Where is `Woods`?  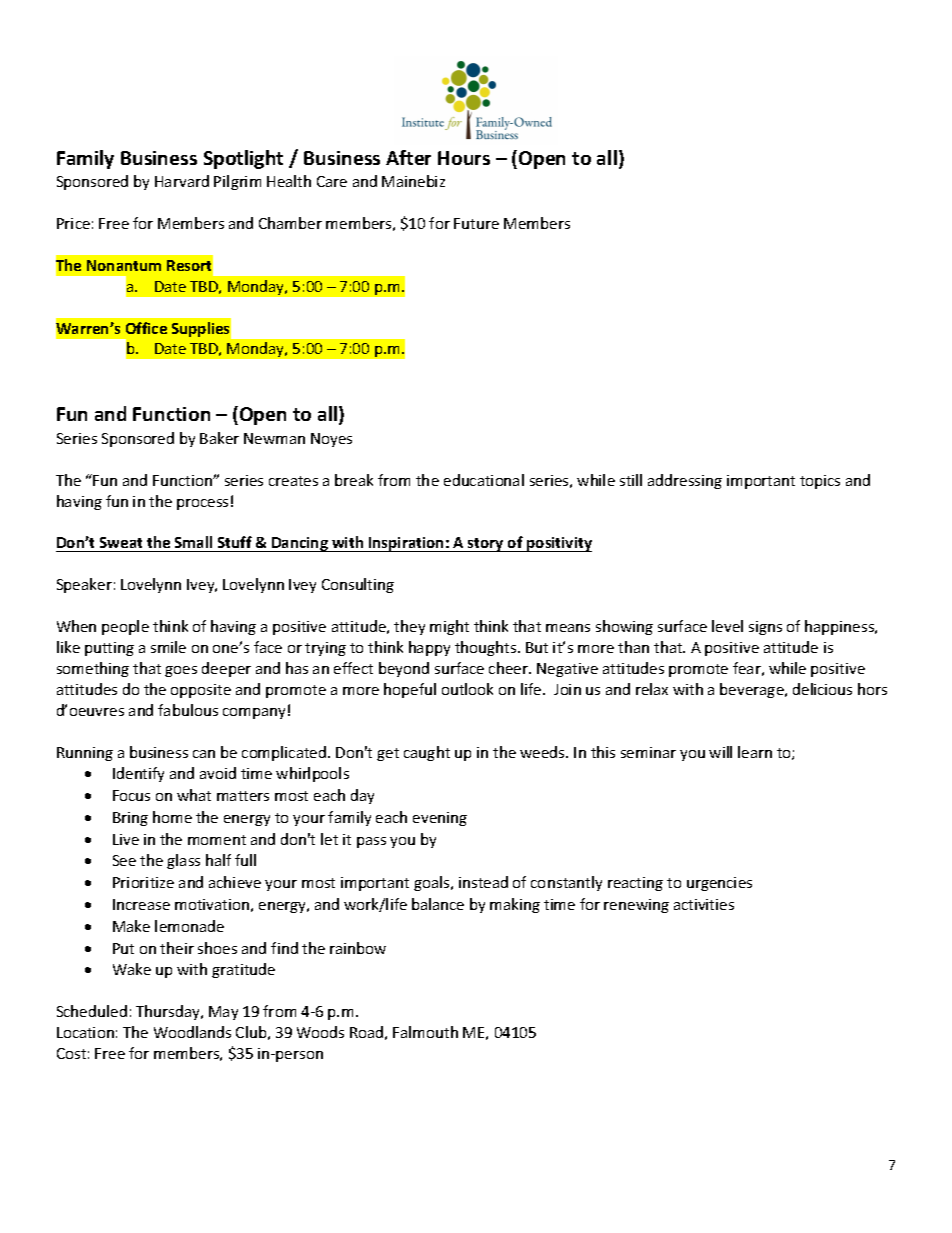 Woods is located at coordinates (320, 1032).
